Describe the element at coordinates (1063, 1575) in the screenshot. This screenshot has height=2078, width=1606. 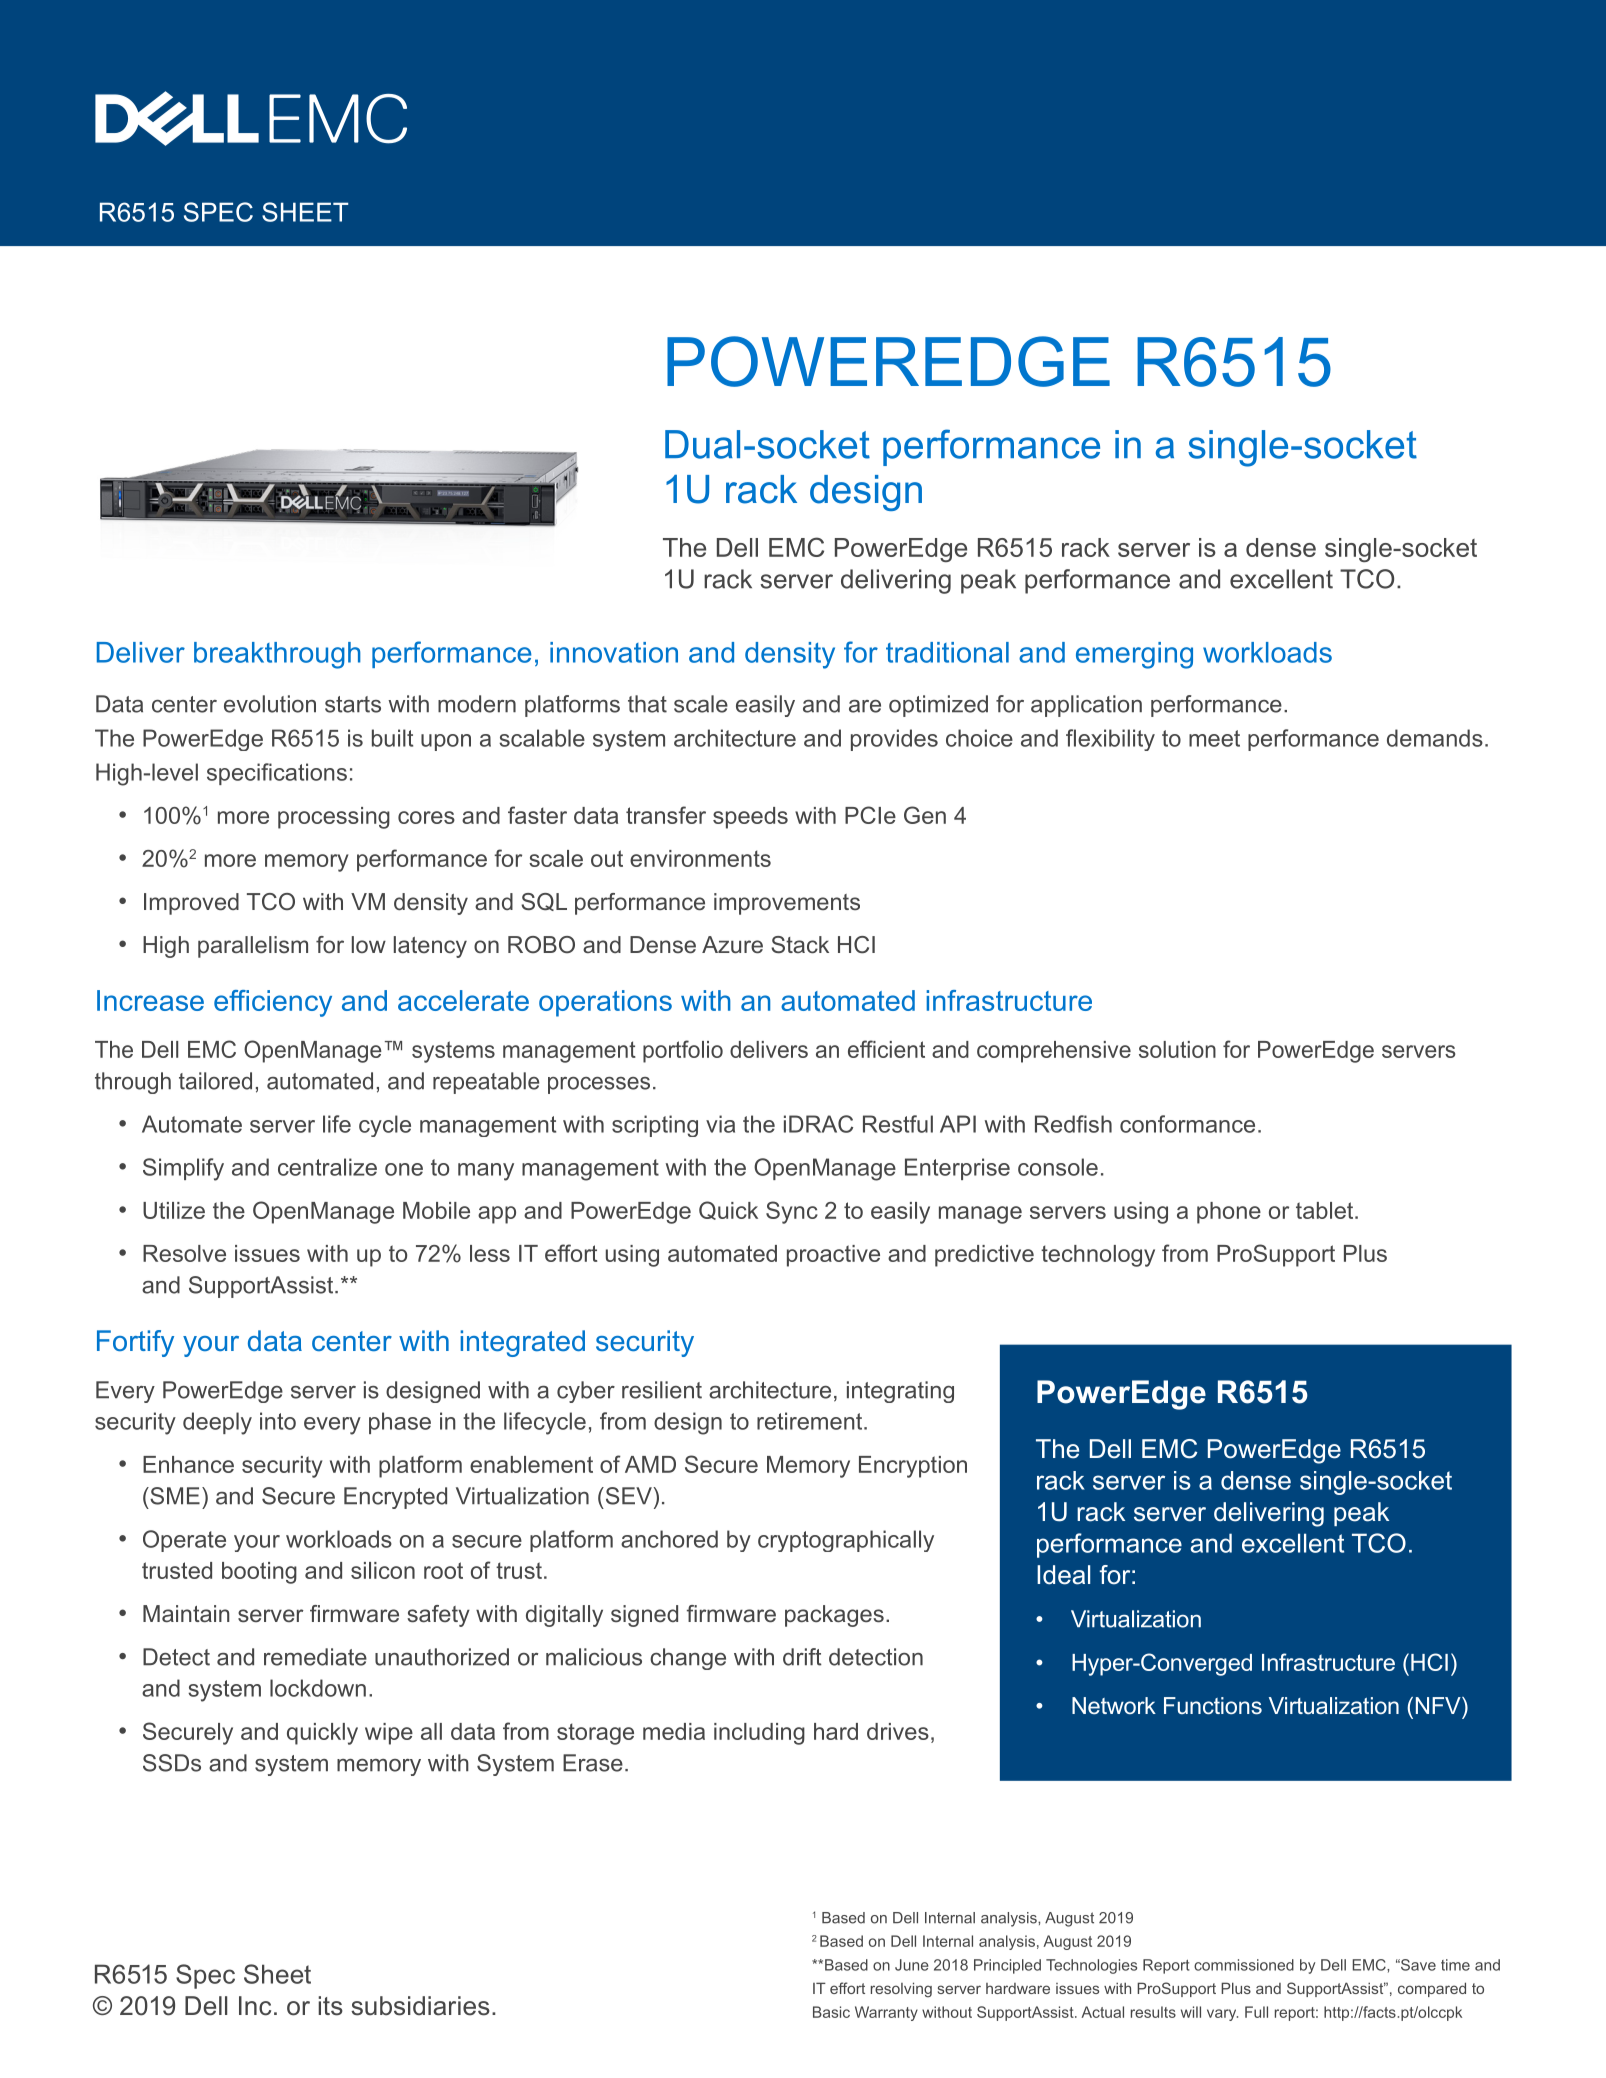
I see `Ideal` at that location.
